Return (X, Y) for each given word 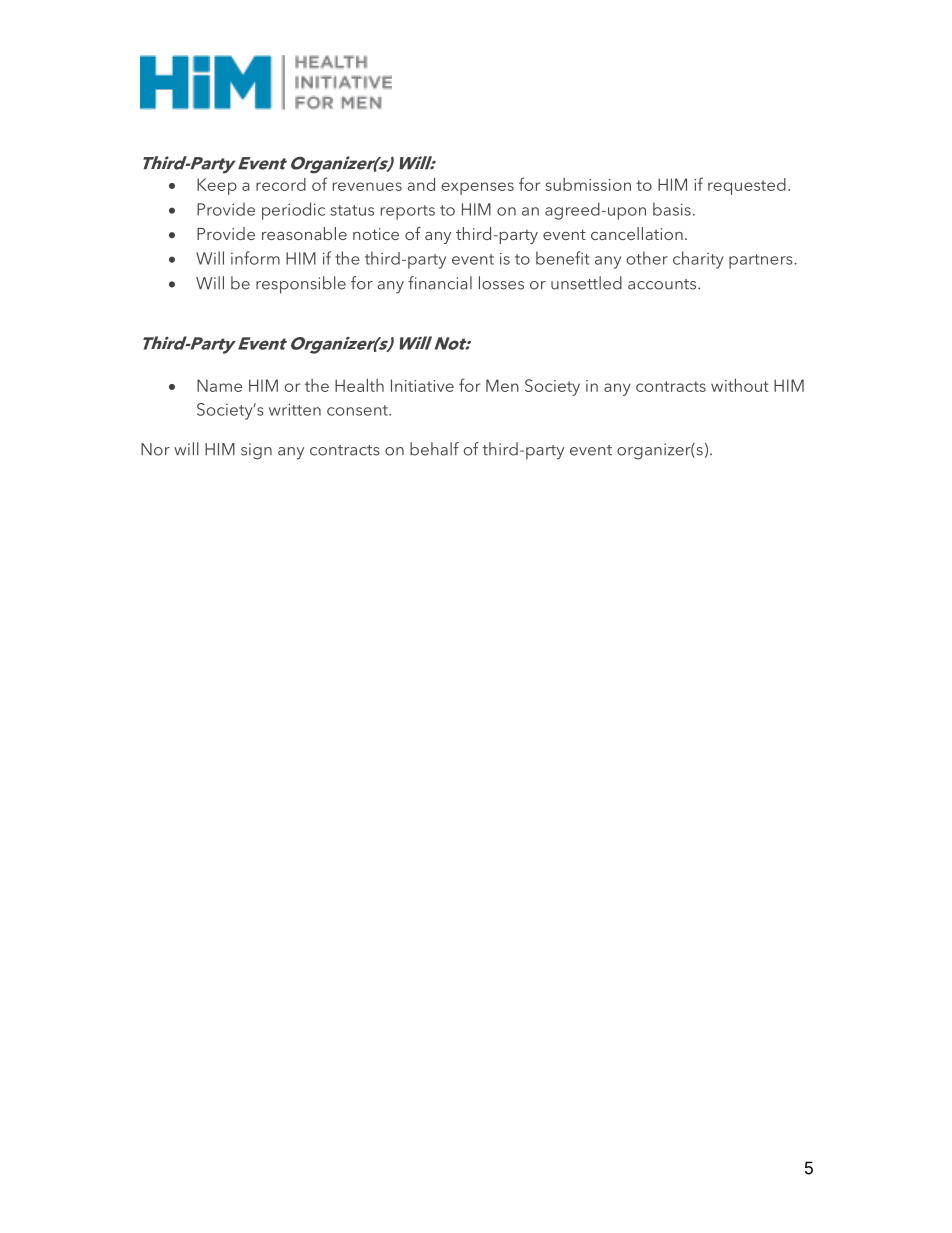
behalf (434, 449)
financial (440, 283)
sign (256, 451)
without (740, 385)
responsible (301, 285)
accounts (663, 284)
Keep (217, 186)
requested (747, 186)
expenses (477, 188)
